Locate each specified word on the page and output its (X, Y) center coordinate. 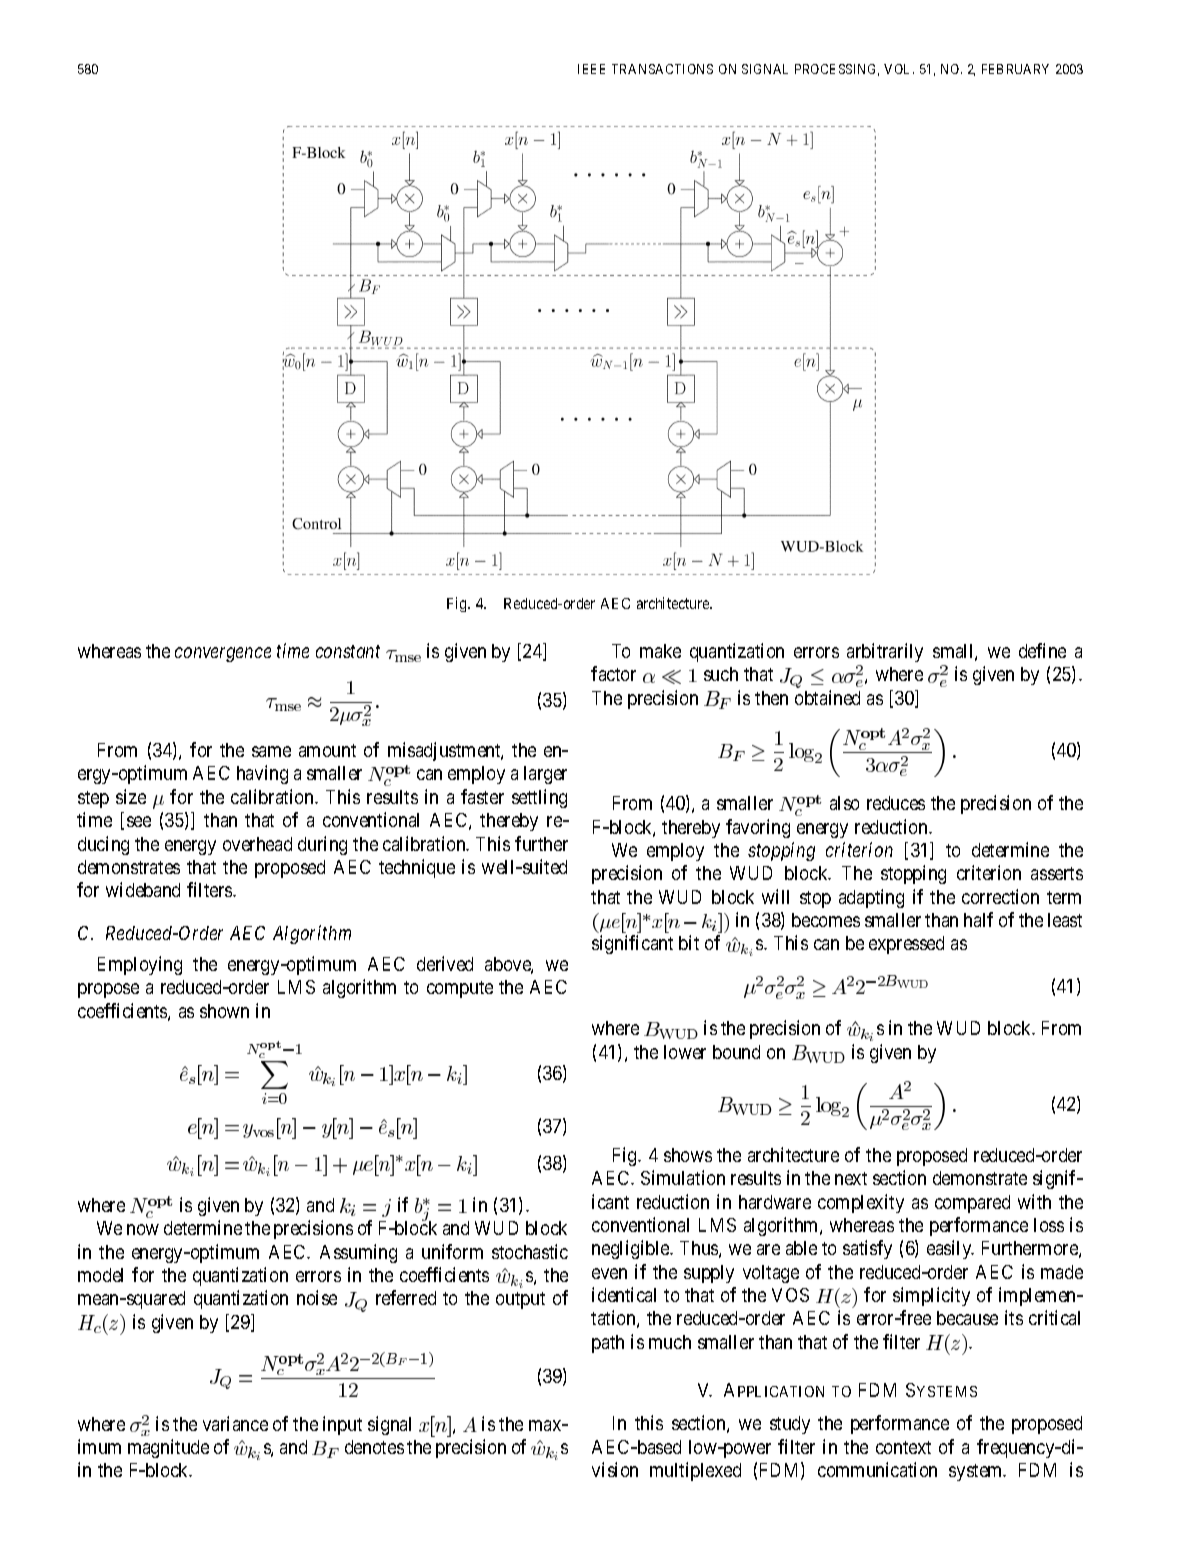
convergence (223, 654)
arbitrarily (885, 652)
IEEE (591, 69)
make (660, 651)
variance (235, 1423)
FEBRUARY (1015, 69)
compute (460, 989)
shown (224, 1011)
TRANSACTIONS (662, 69)
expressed (906, 945)
